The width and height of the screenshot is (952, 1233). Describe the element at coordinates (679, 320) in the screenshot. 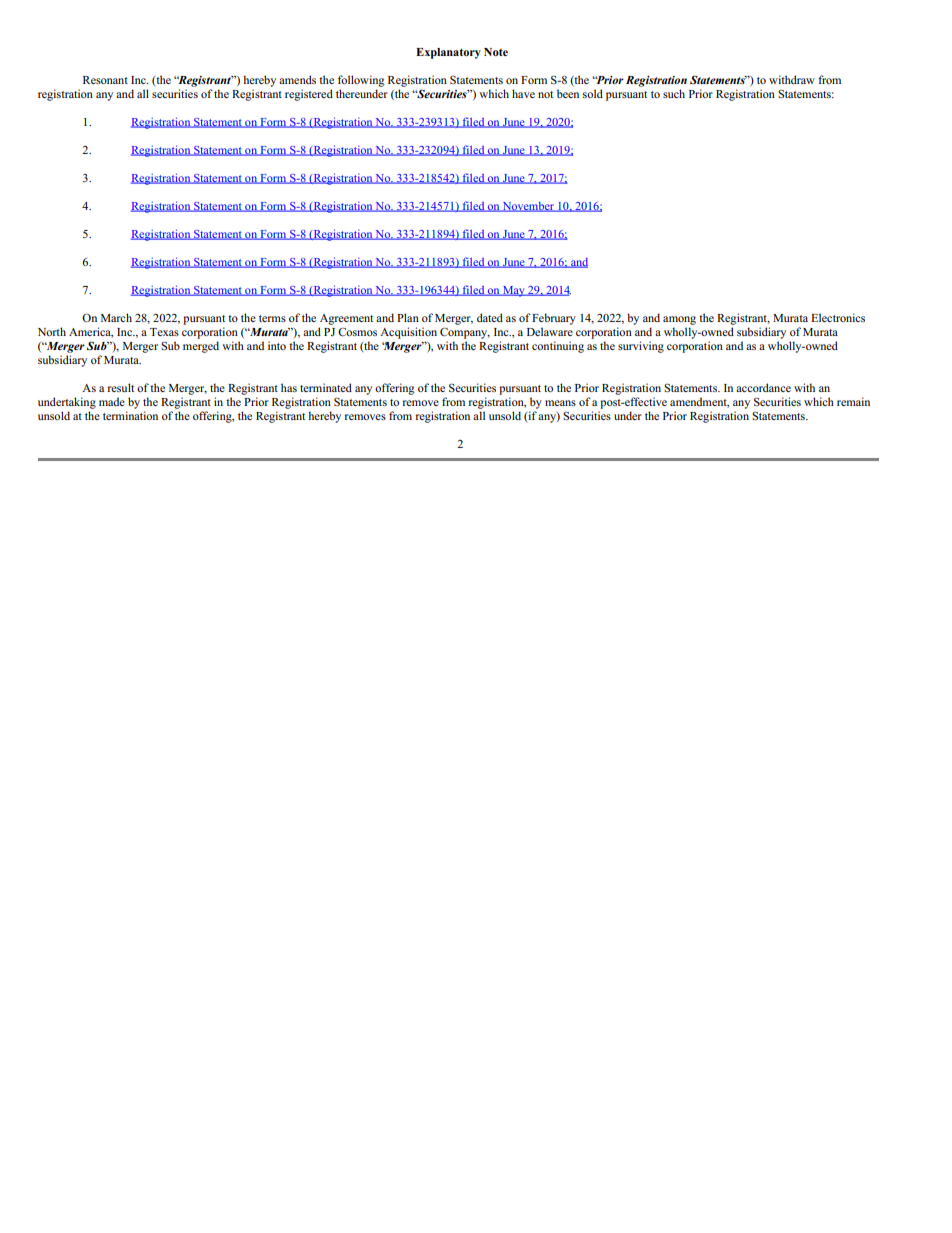

I see `among` at that location.
